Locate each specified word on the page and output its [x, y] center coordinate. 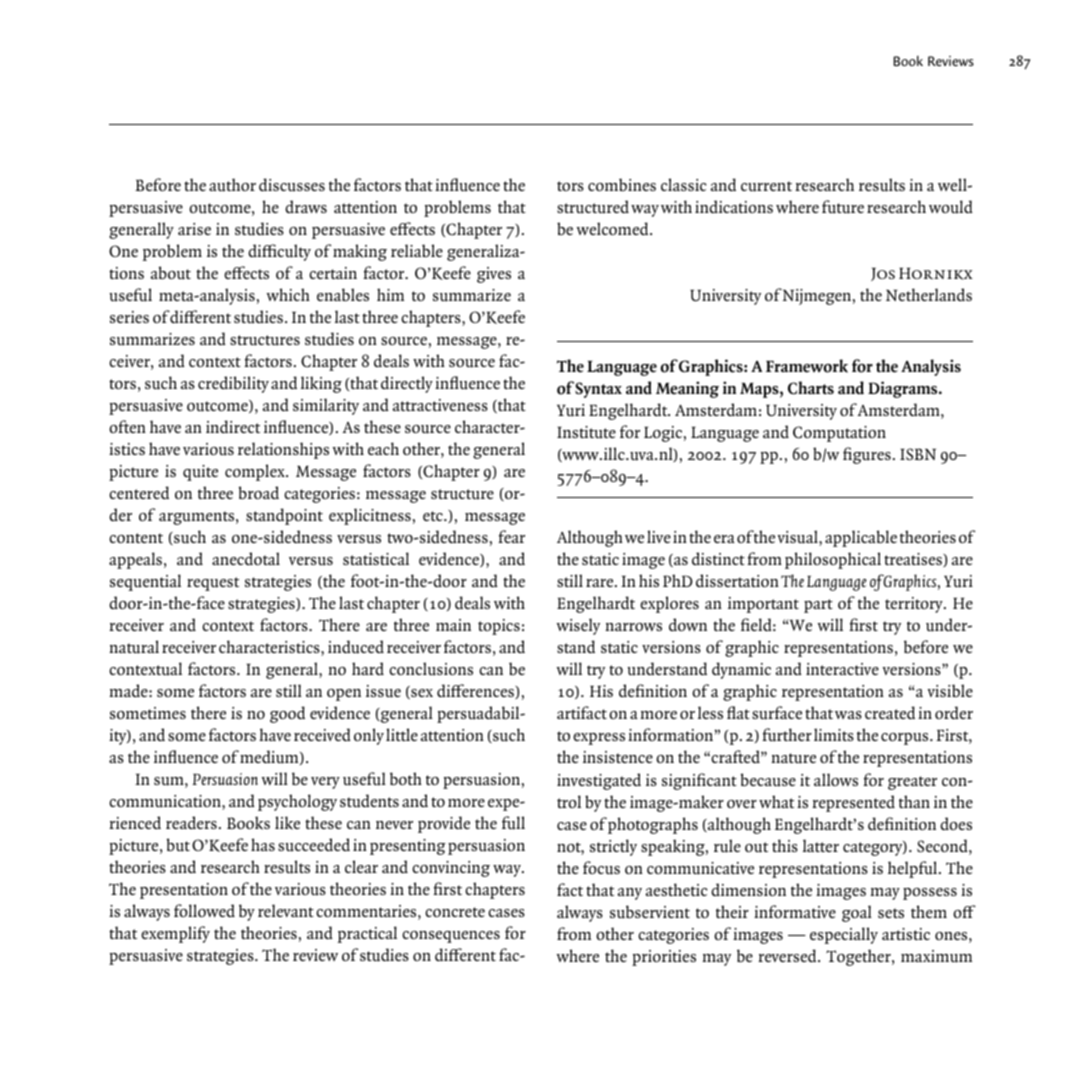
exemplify [175, 934]
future [843, 207]
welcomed [614, 228]
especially [844, 935]
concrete [455, 912]
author [232, 185]
